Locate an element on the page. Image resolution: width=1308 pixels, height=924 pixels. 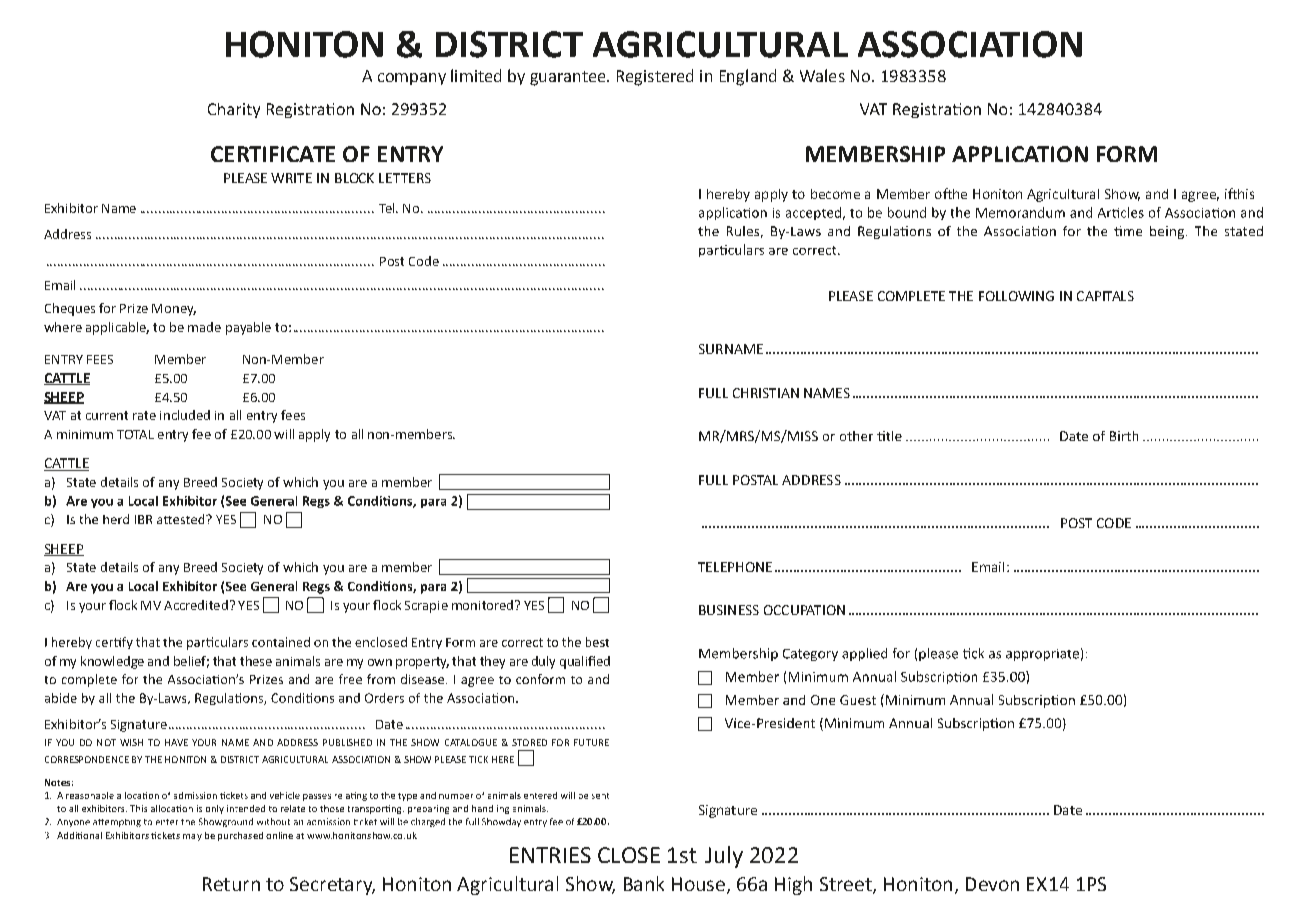
APPLICATION is located at coordinates (1020, 154).
